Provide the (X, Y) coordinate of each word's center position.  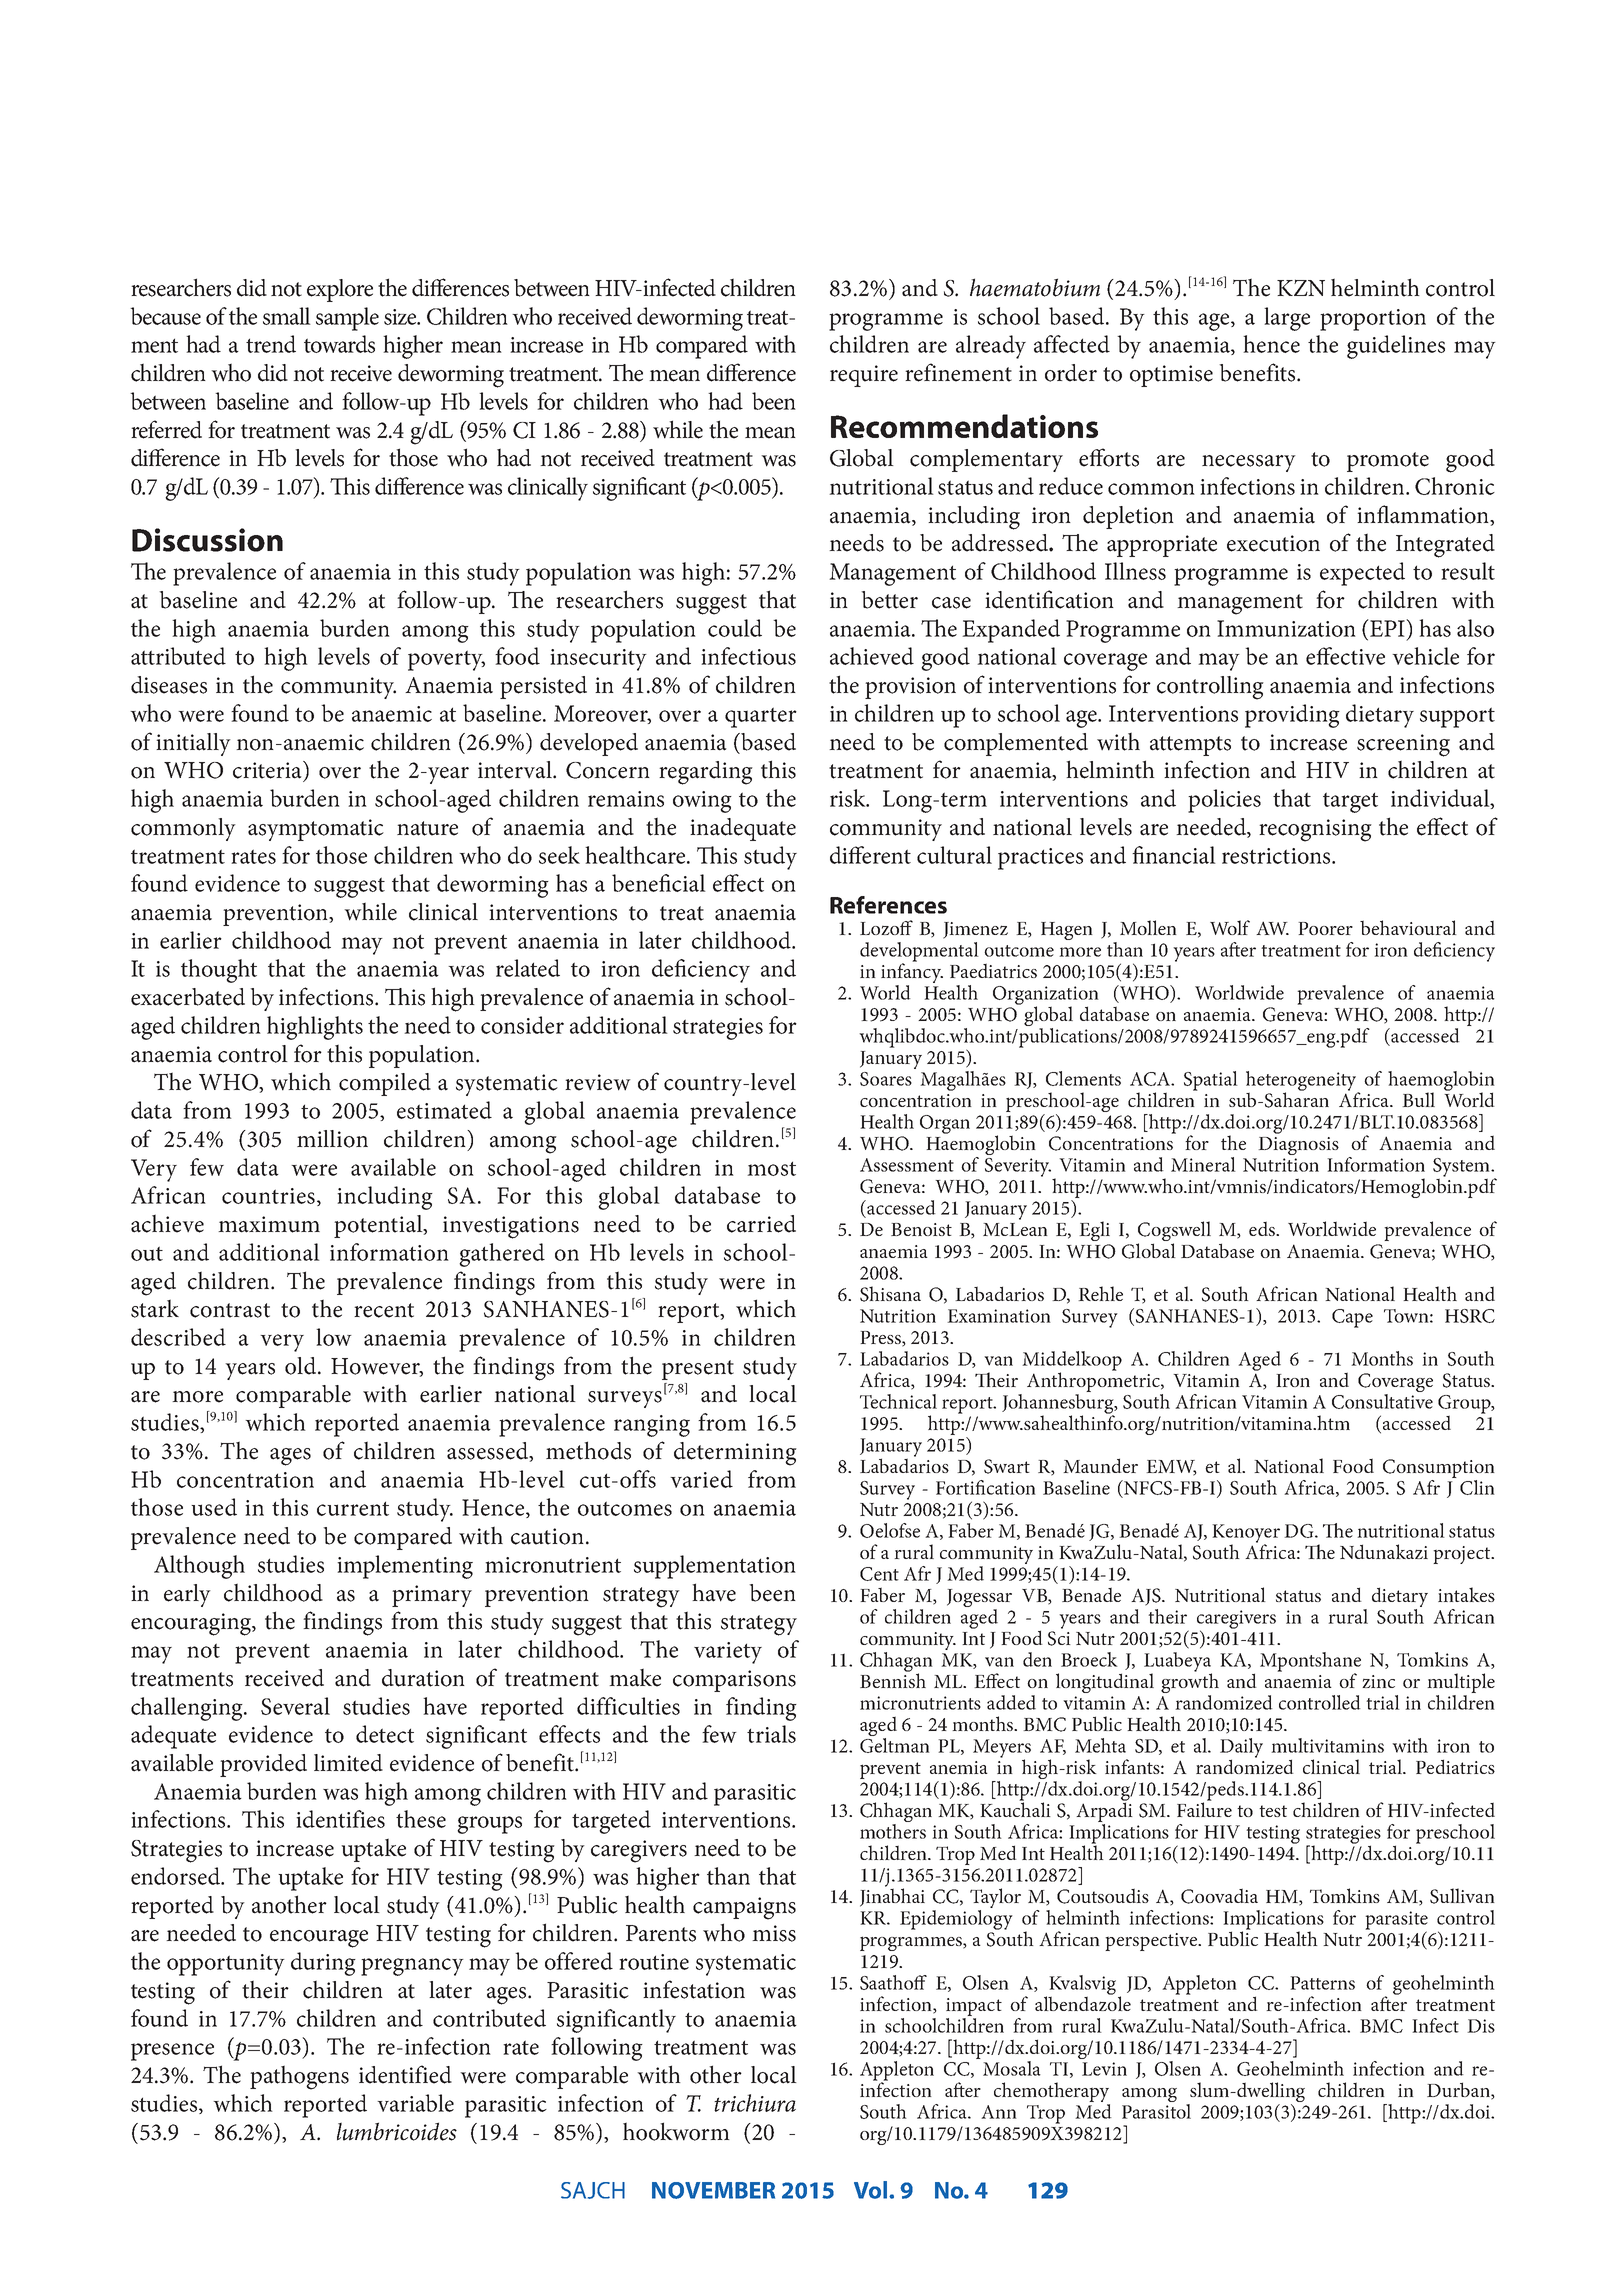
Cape (1352, 1318)
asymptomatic (316, 830)
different (870, 855)
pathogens (299, 2077)
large (1287, 319)
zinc (1378, 1681)
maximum (269, 1224)
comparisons (734, 1681)
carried (761, 1224)
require (864, 376)
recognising (1315, 830)
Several (295, 1706)
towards (339, 344)
